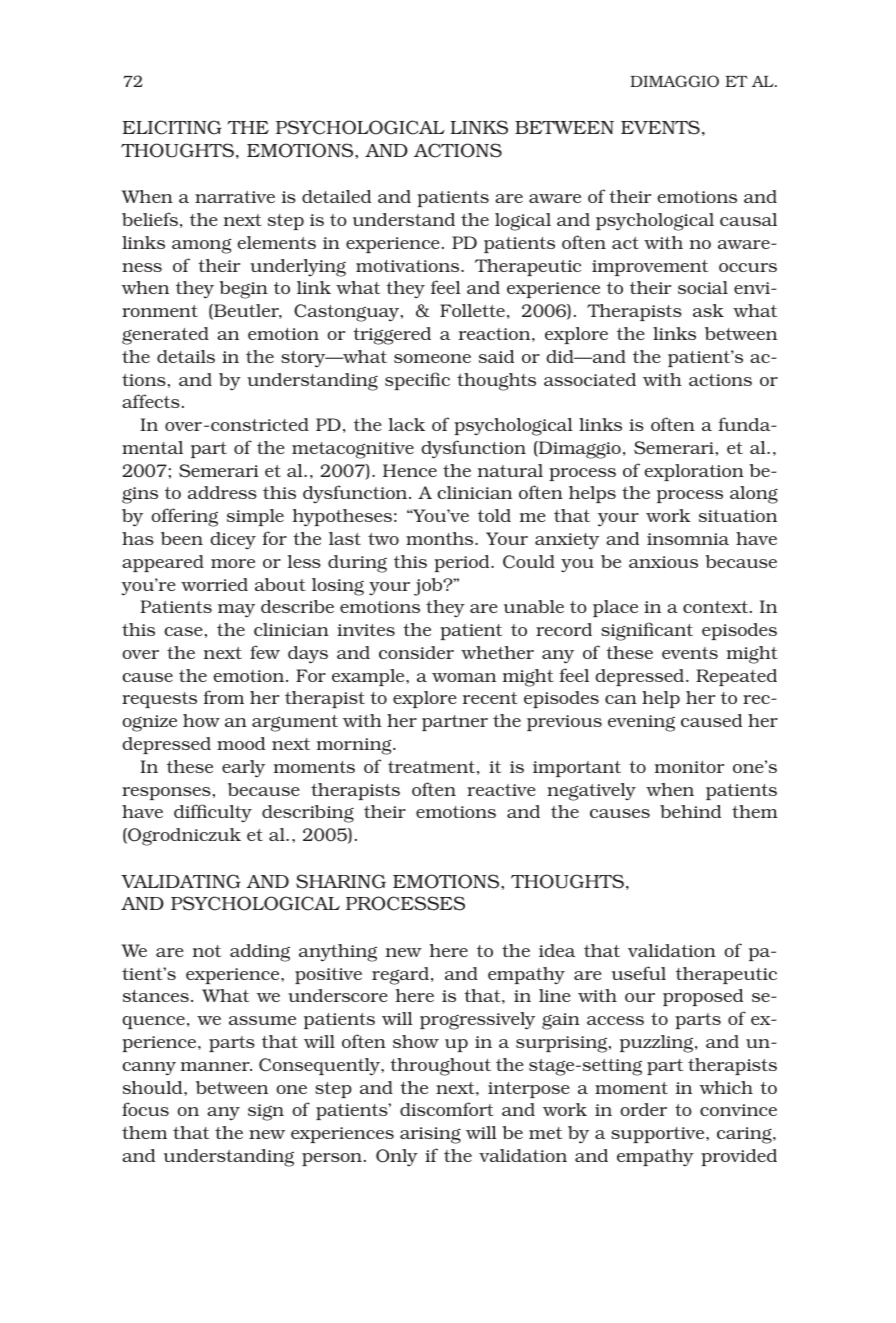 This screenshot has width=896, height=1323. Describe the element at coordinates (659, 1135) in the screenshot. I see `supportive` at that location.
